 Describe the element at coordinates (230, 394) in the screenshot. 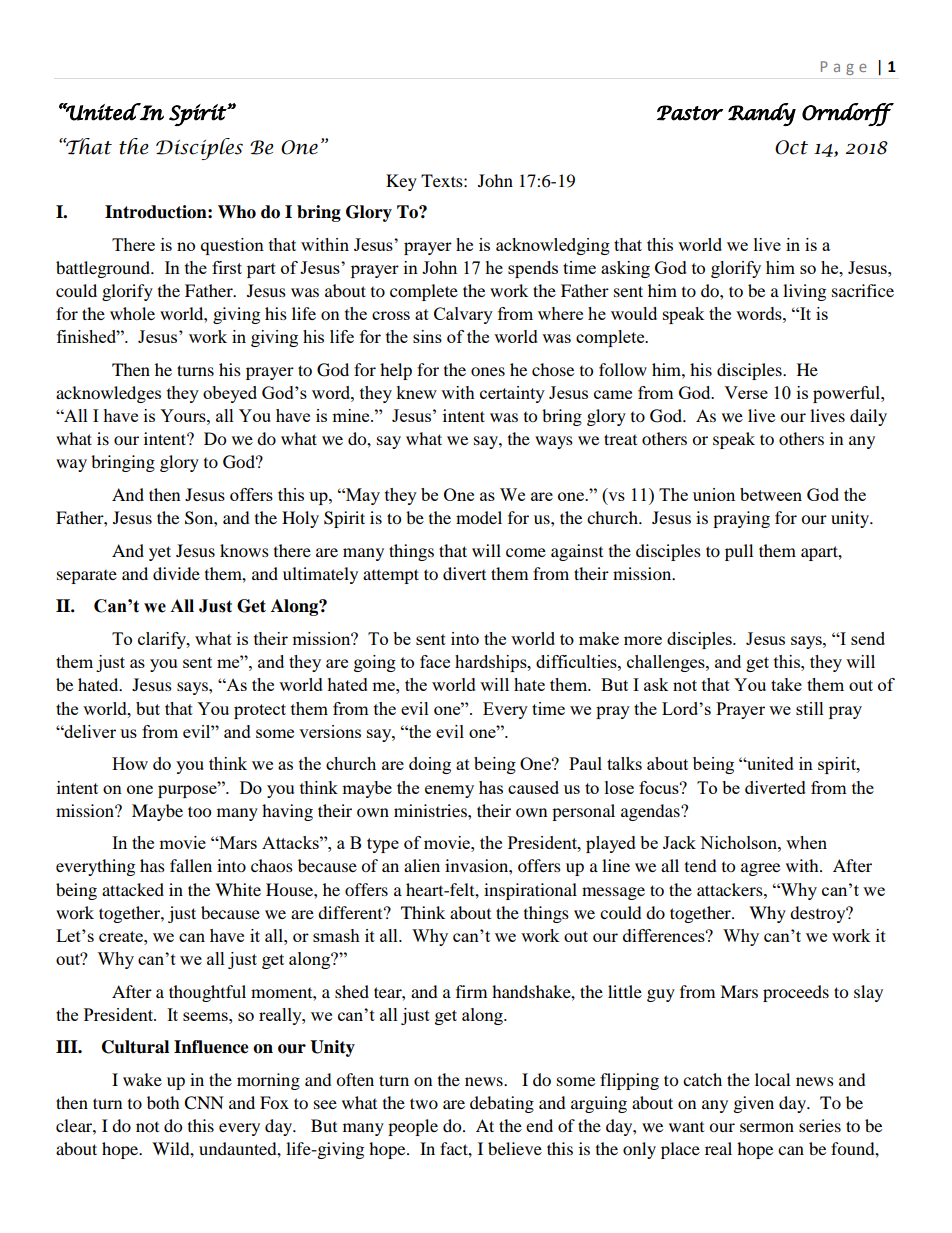

I see `obeyed` at that location.
